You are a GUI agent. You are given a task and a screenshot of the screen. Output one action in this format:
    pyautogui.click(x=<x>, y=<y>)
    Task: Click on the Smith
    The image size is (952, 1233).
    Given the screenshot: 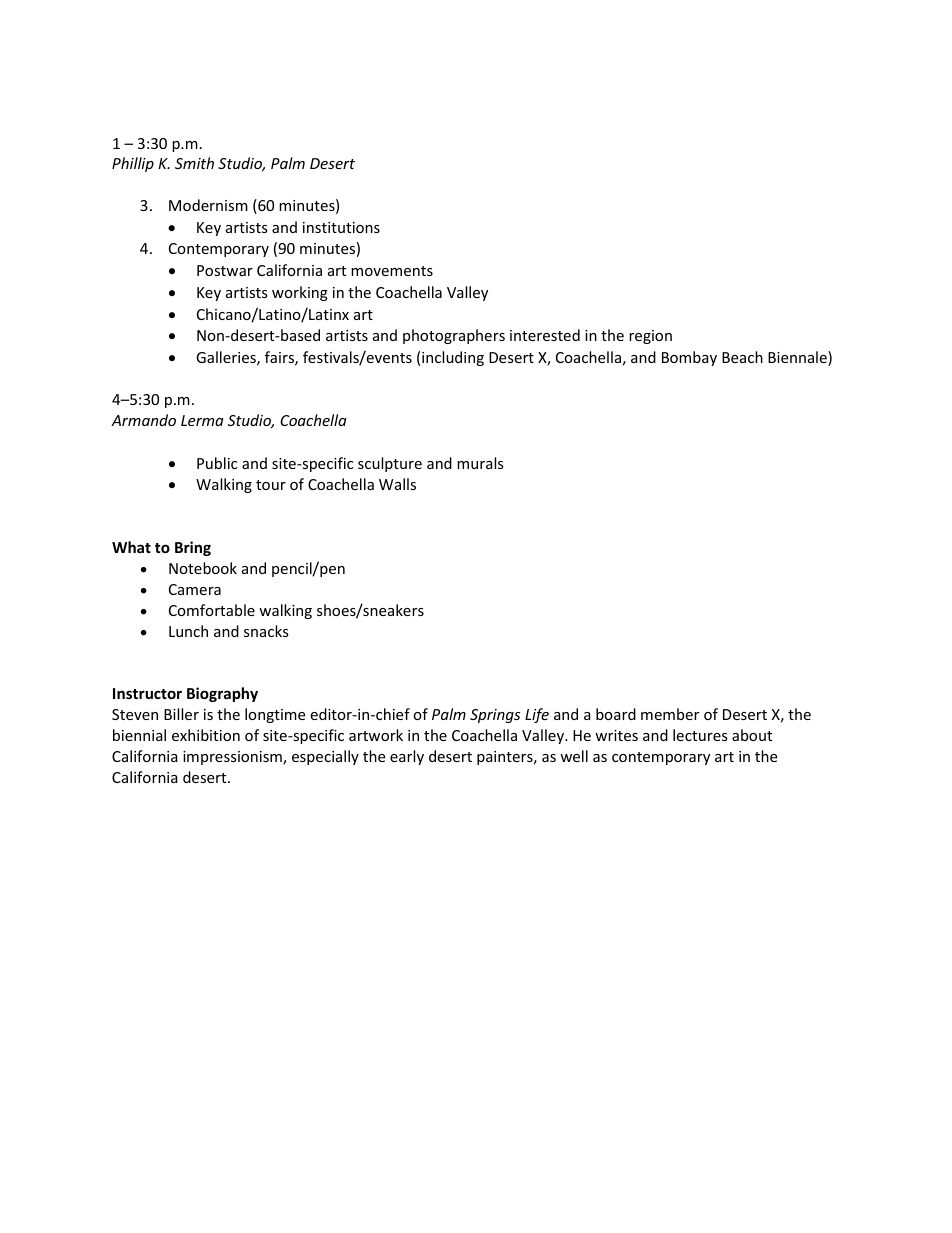 What is the action you would take?
    pyautogui.click(x=194, y=163)
